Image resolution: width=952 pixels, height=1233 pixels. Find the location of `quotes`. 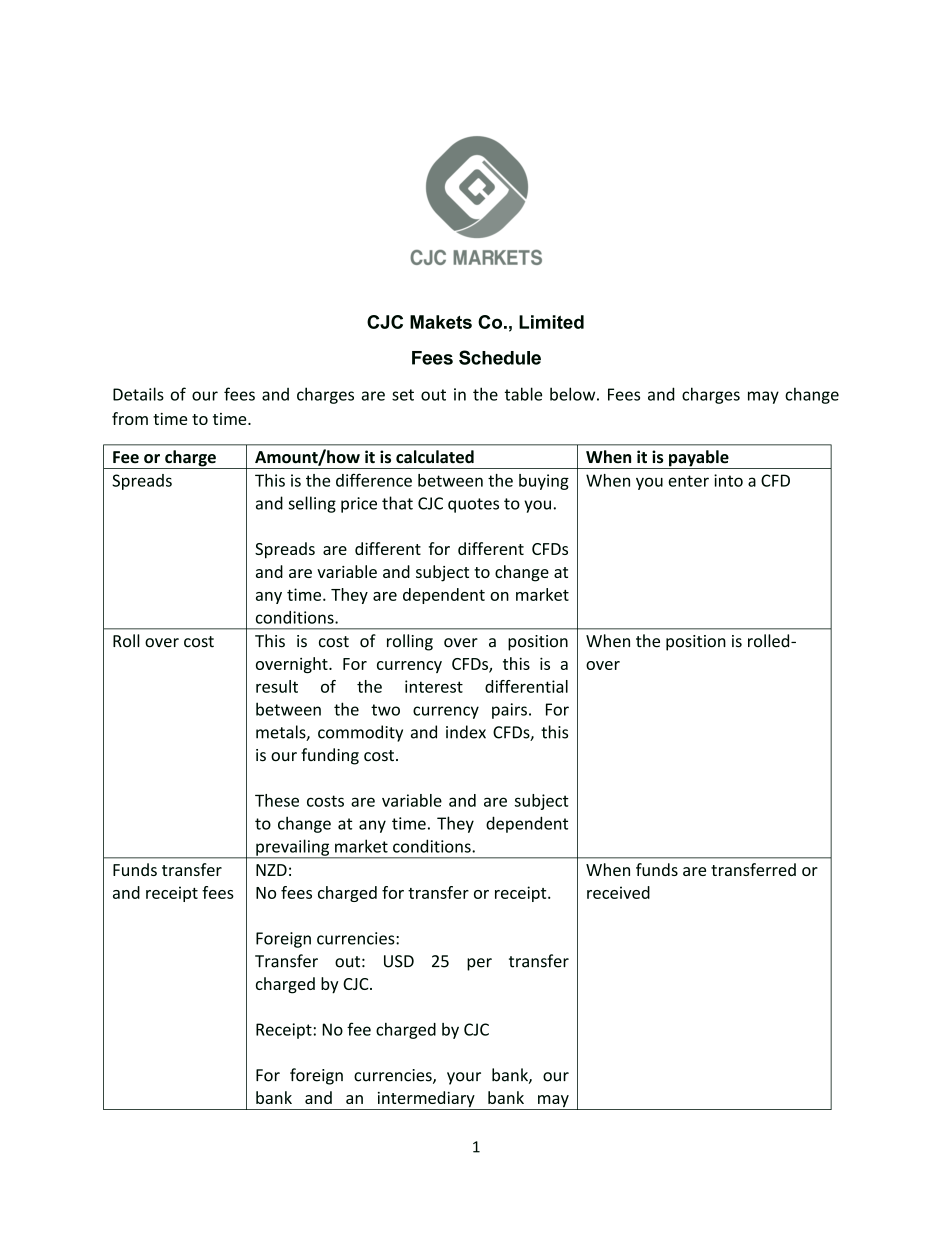

quotes is located at coordinates (473, 505).
